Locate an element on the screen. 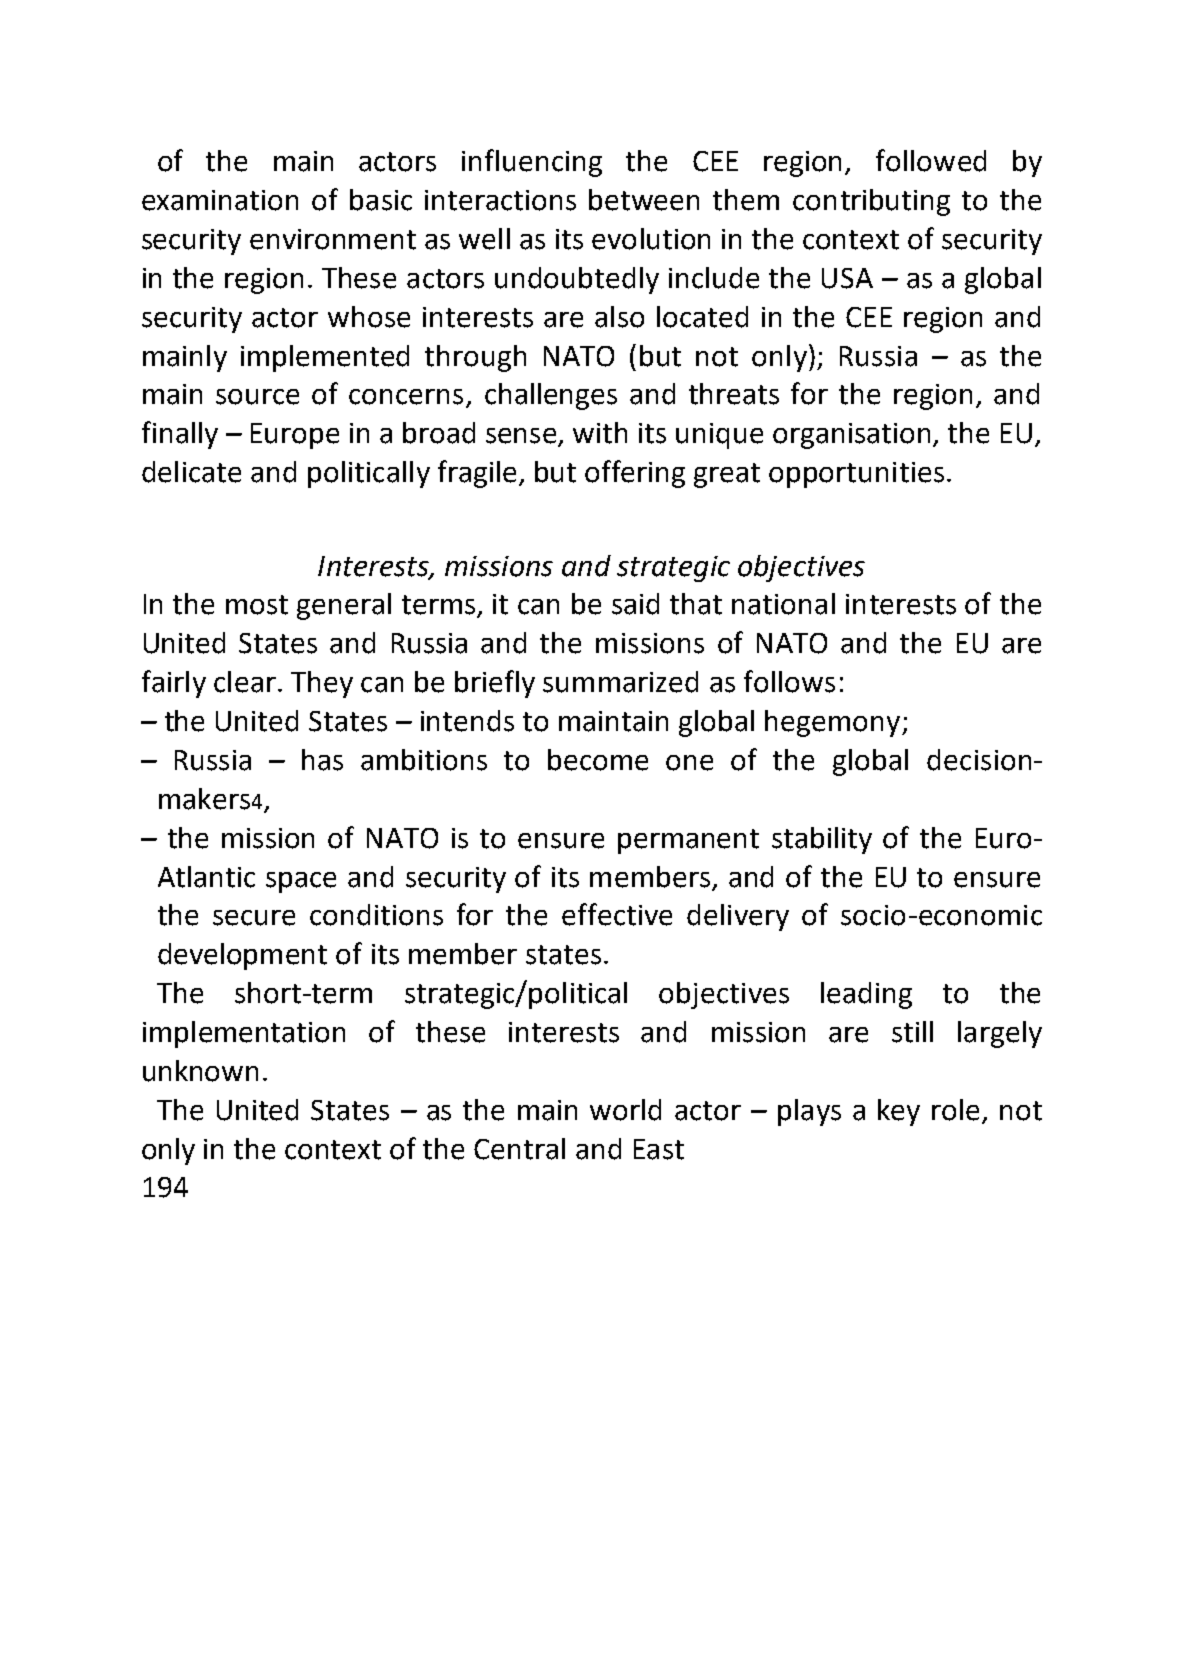  key is located at coordinates (899, 1112).
